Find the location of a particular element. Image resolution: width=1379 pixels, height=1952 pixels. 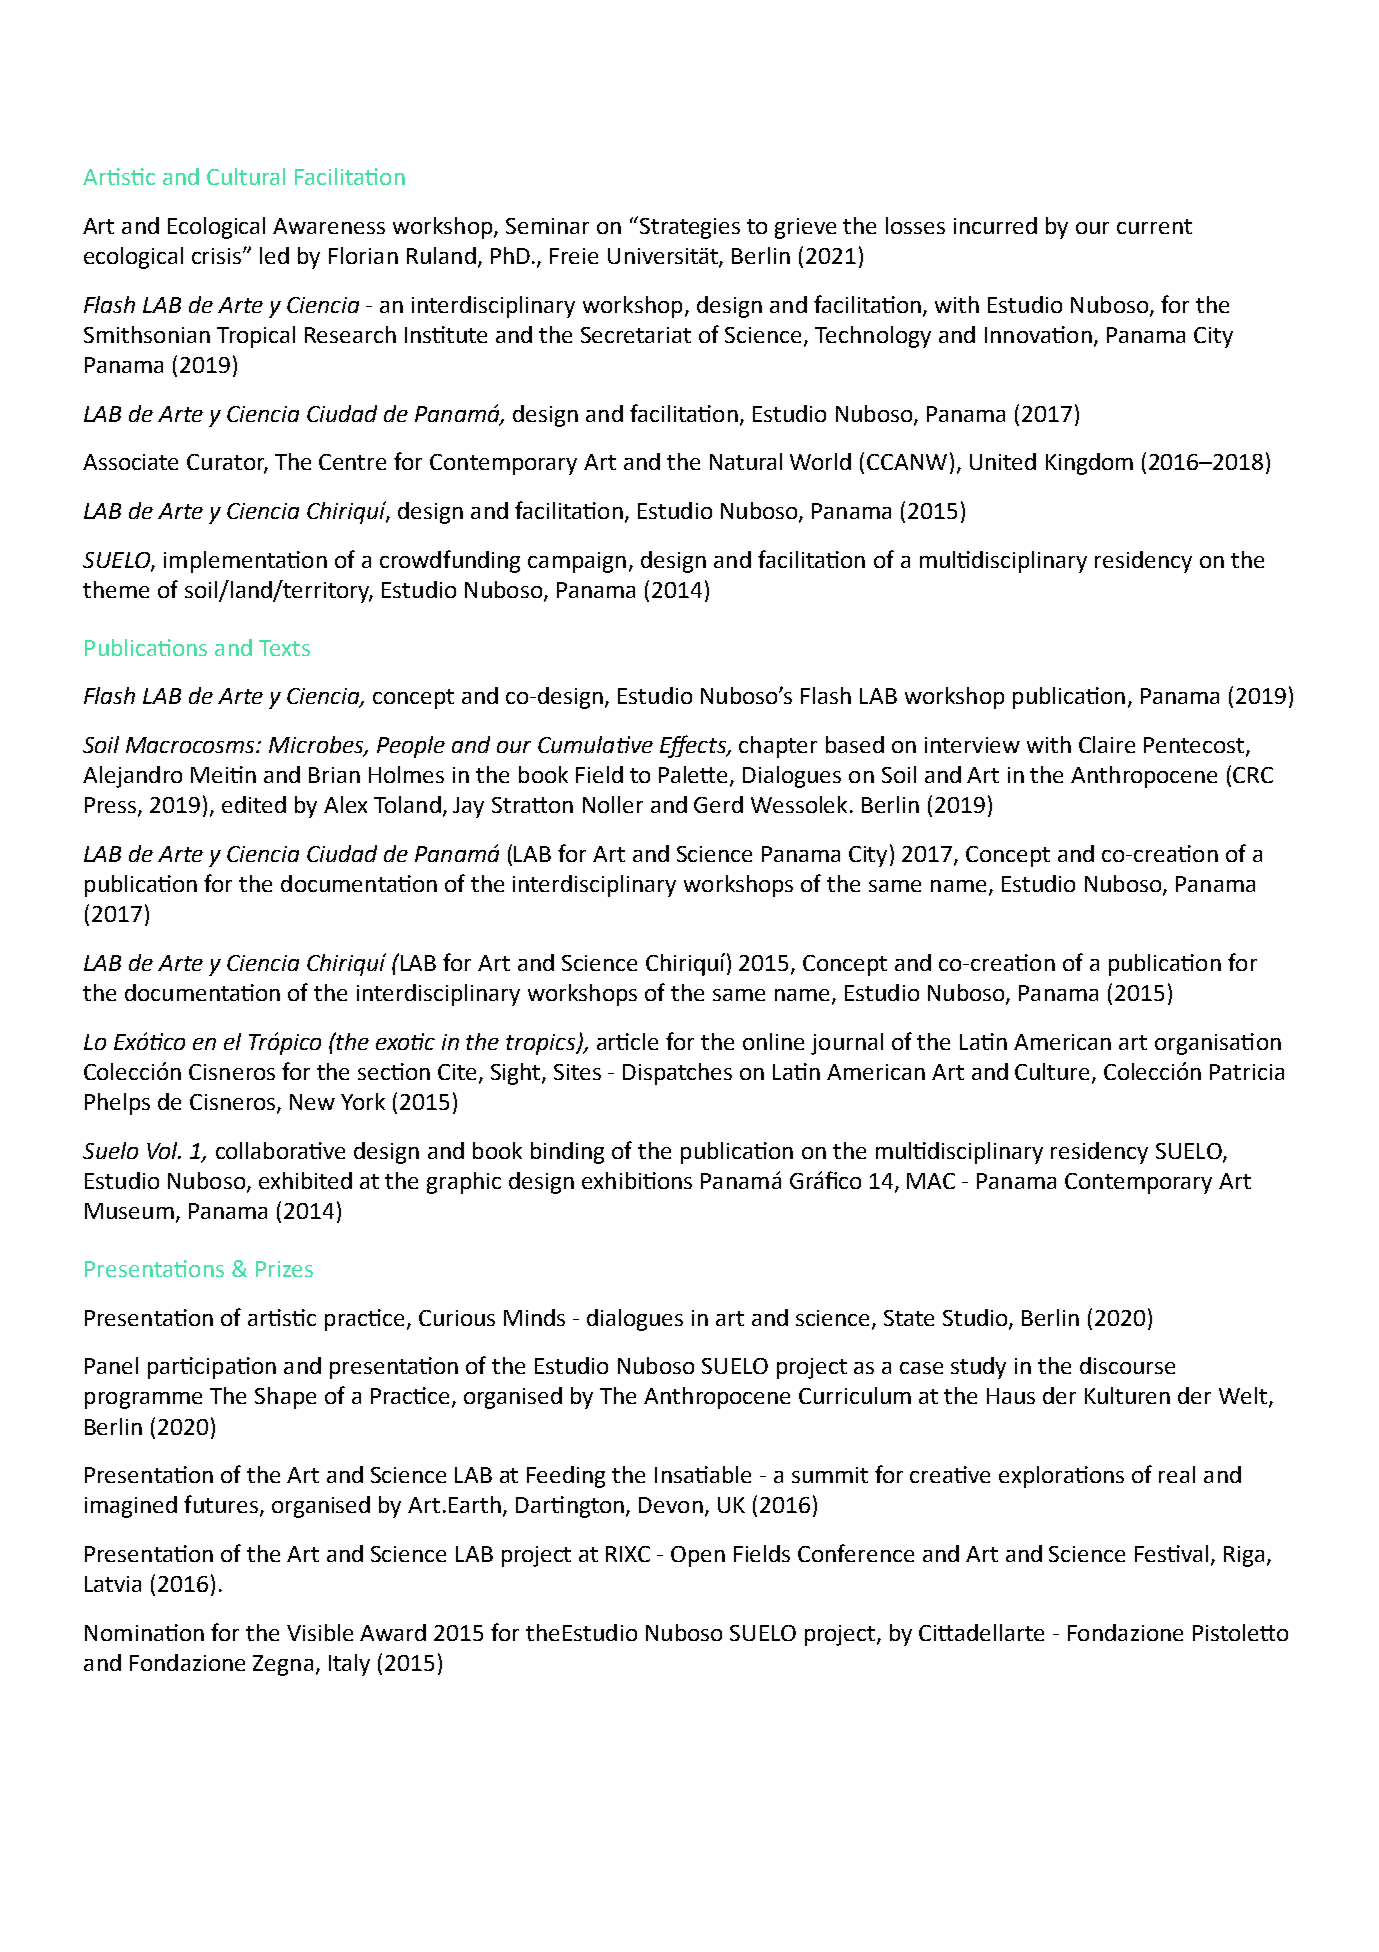

edited is located at coordinates (254, 804).
